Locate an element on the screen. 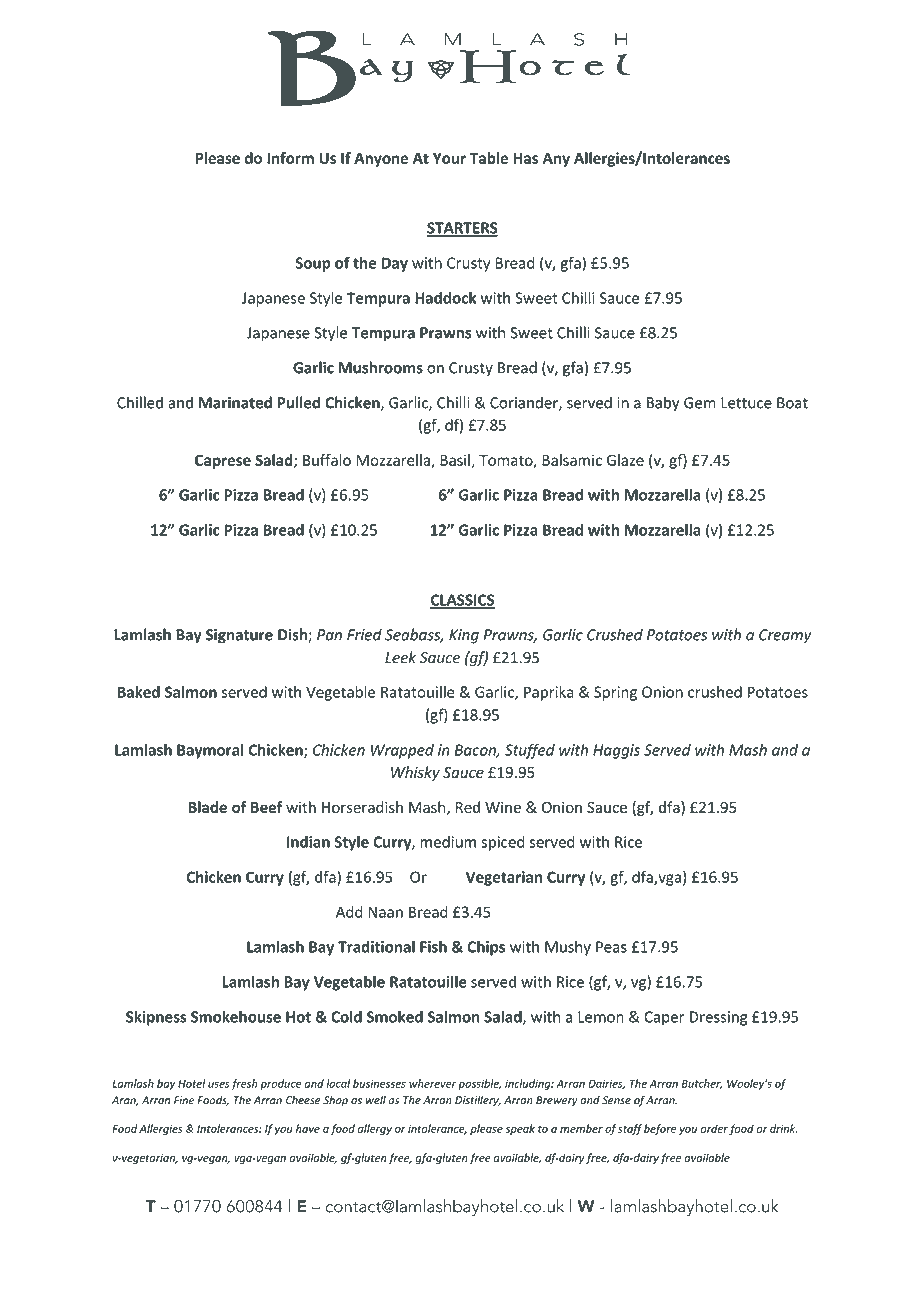  medium is located at coordinates (448, 842).
